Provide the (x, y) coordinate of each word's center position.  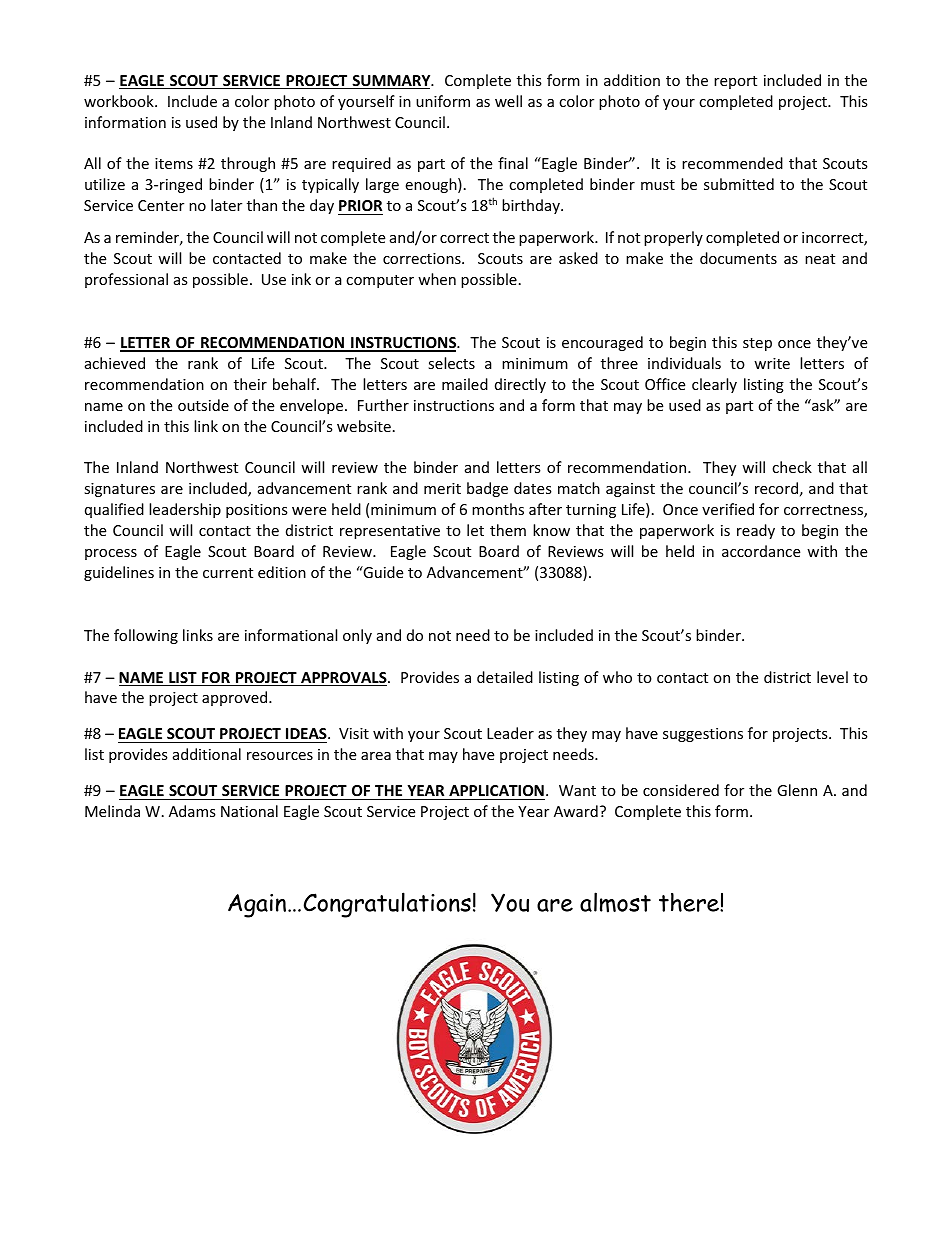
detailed (505, 677)
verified (728, 509)
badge (487, 489)
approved (236, 698)
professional (126, 280)
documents (738, 258)
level (832, 677)
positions (257, 511)
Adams (192, 811)
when (437, 279)
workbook (120, 101)
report (735, 82)
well (508, 101)
